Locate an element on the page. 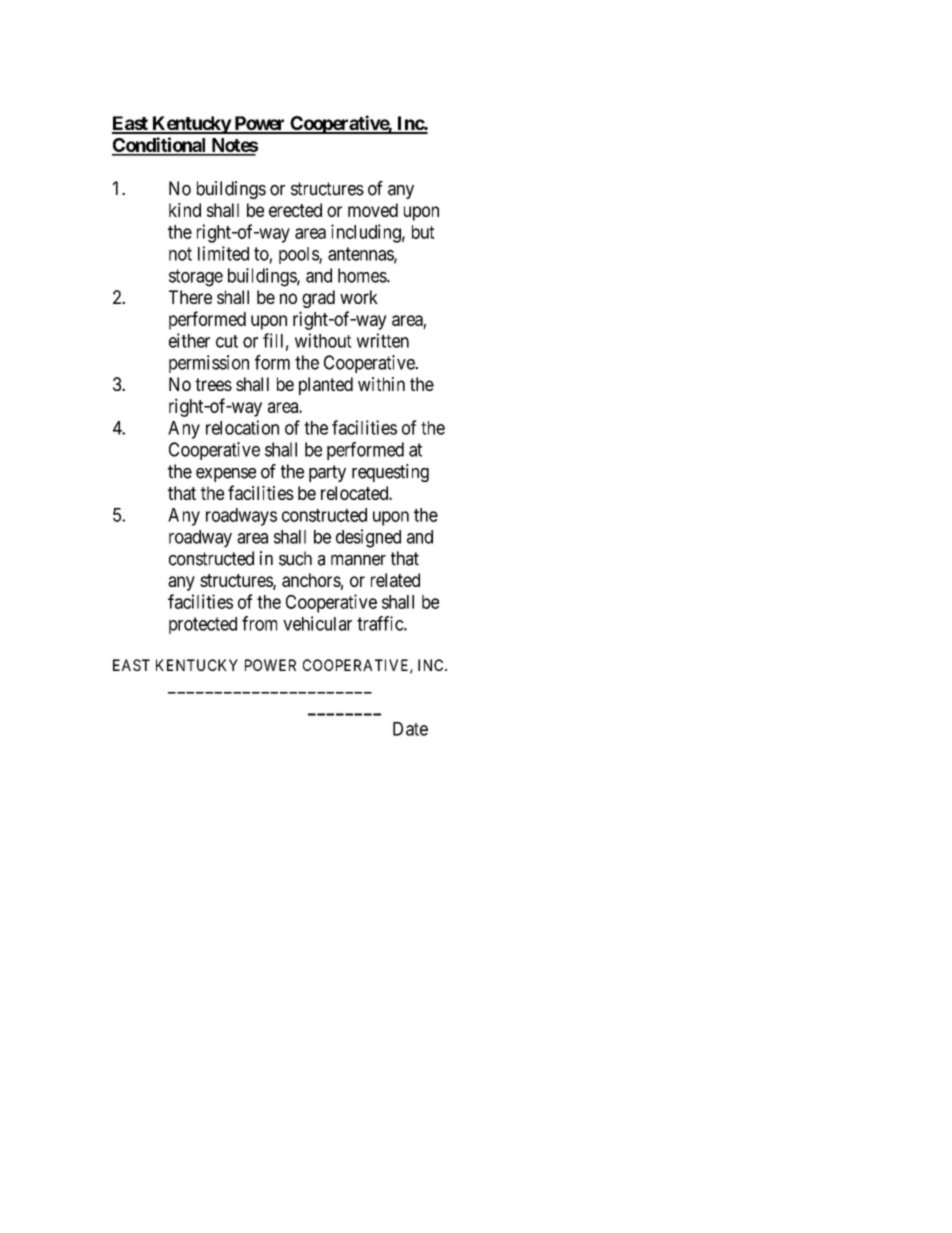 The height and width of the page is (1233, 952). moved is located at coordinates (373, 210).
